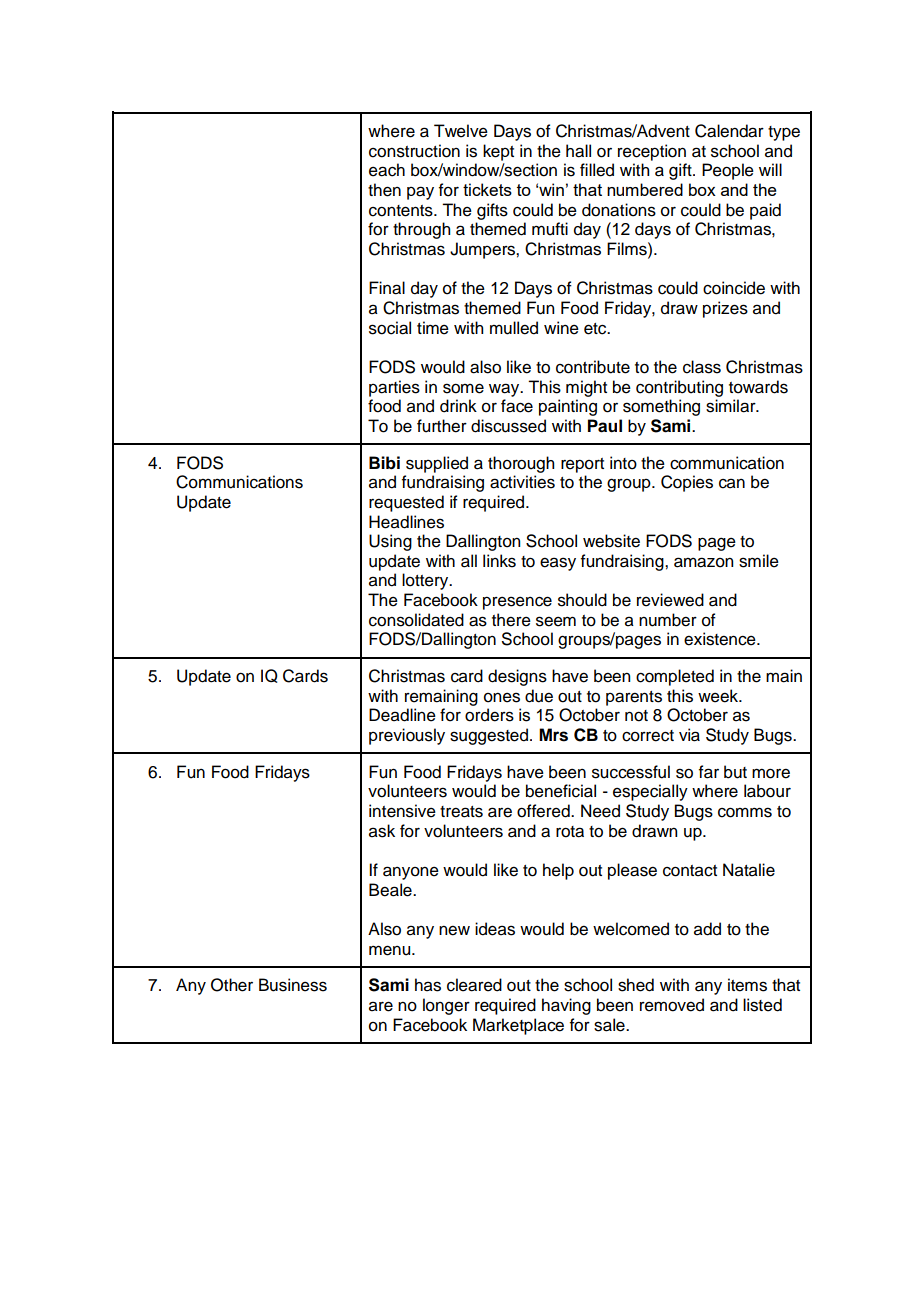 The height and width of the page is (1307, 924). I want to click on activities, so click(522, 482).
